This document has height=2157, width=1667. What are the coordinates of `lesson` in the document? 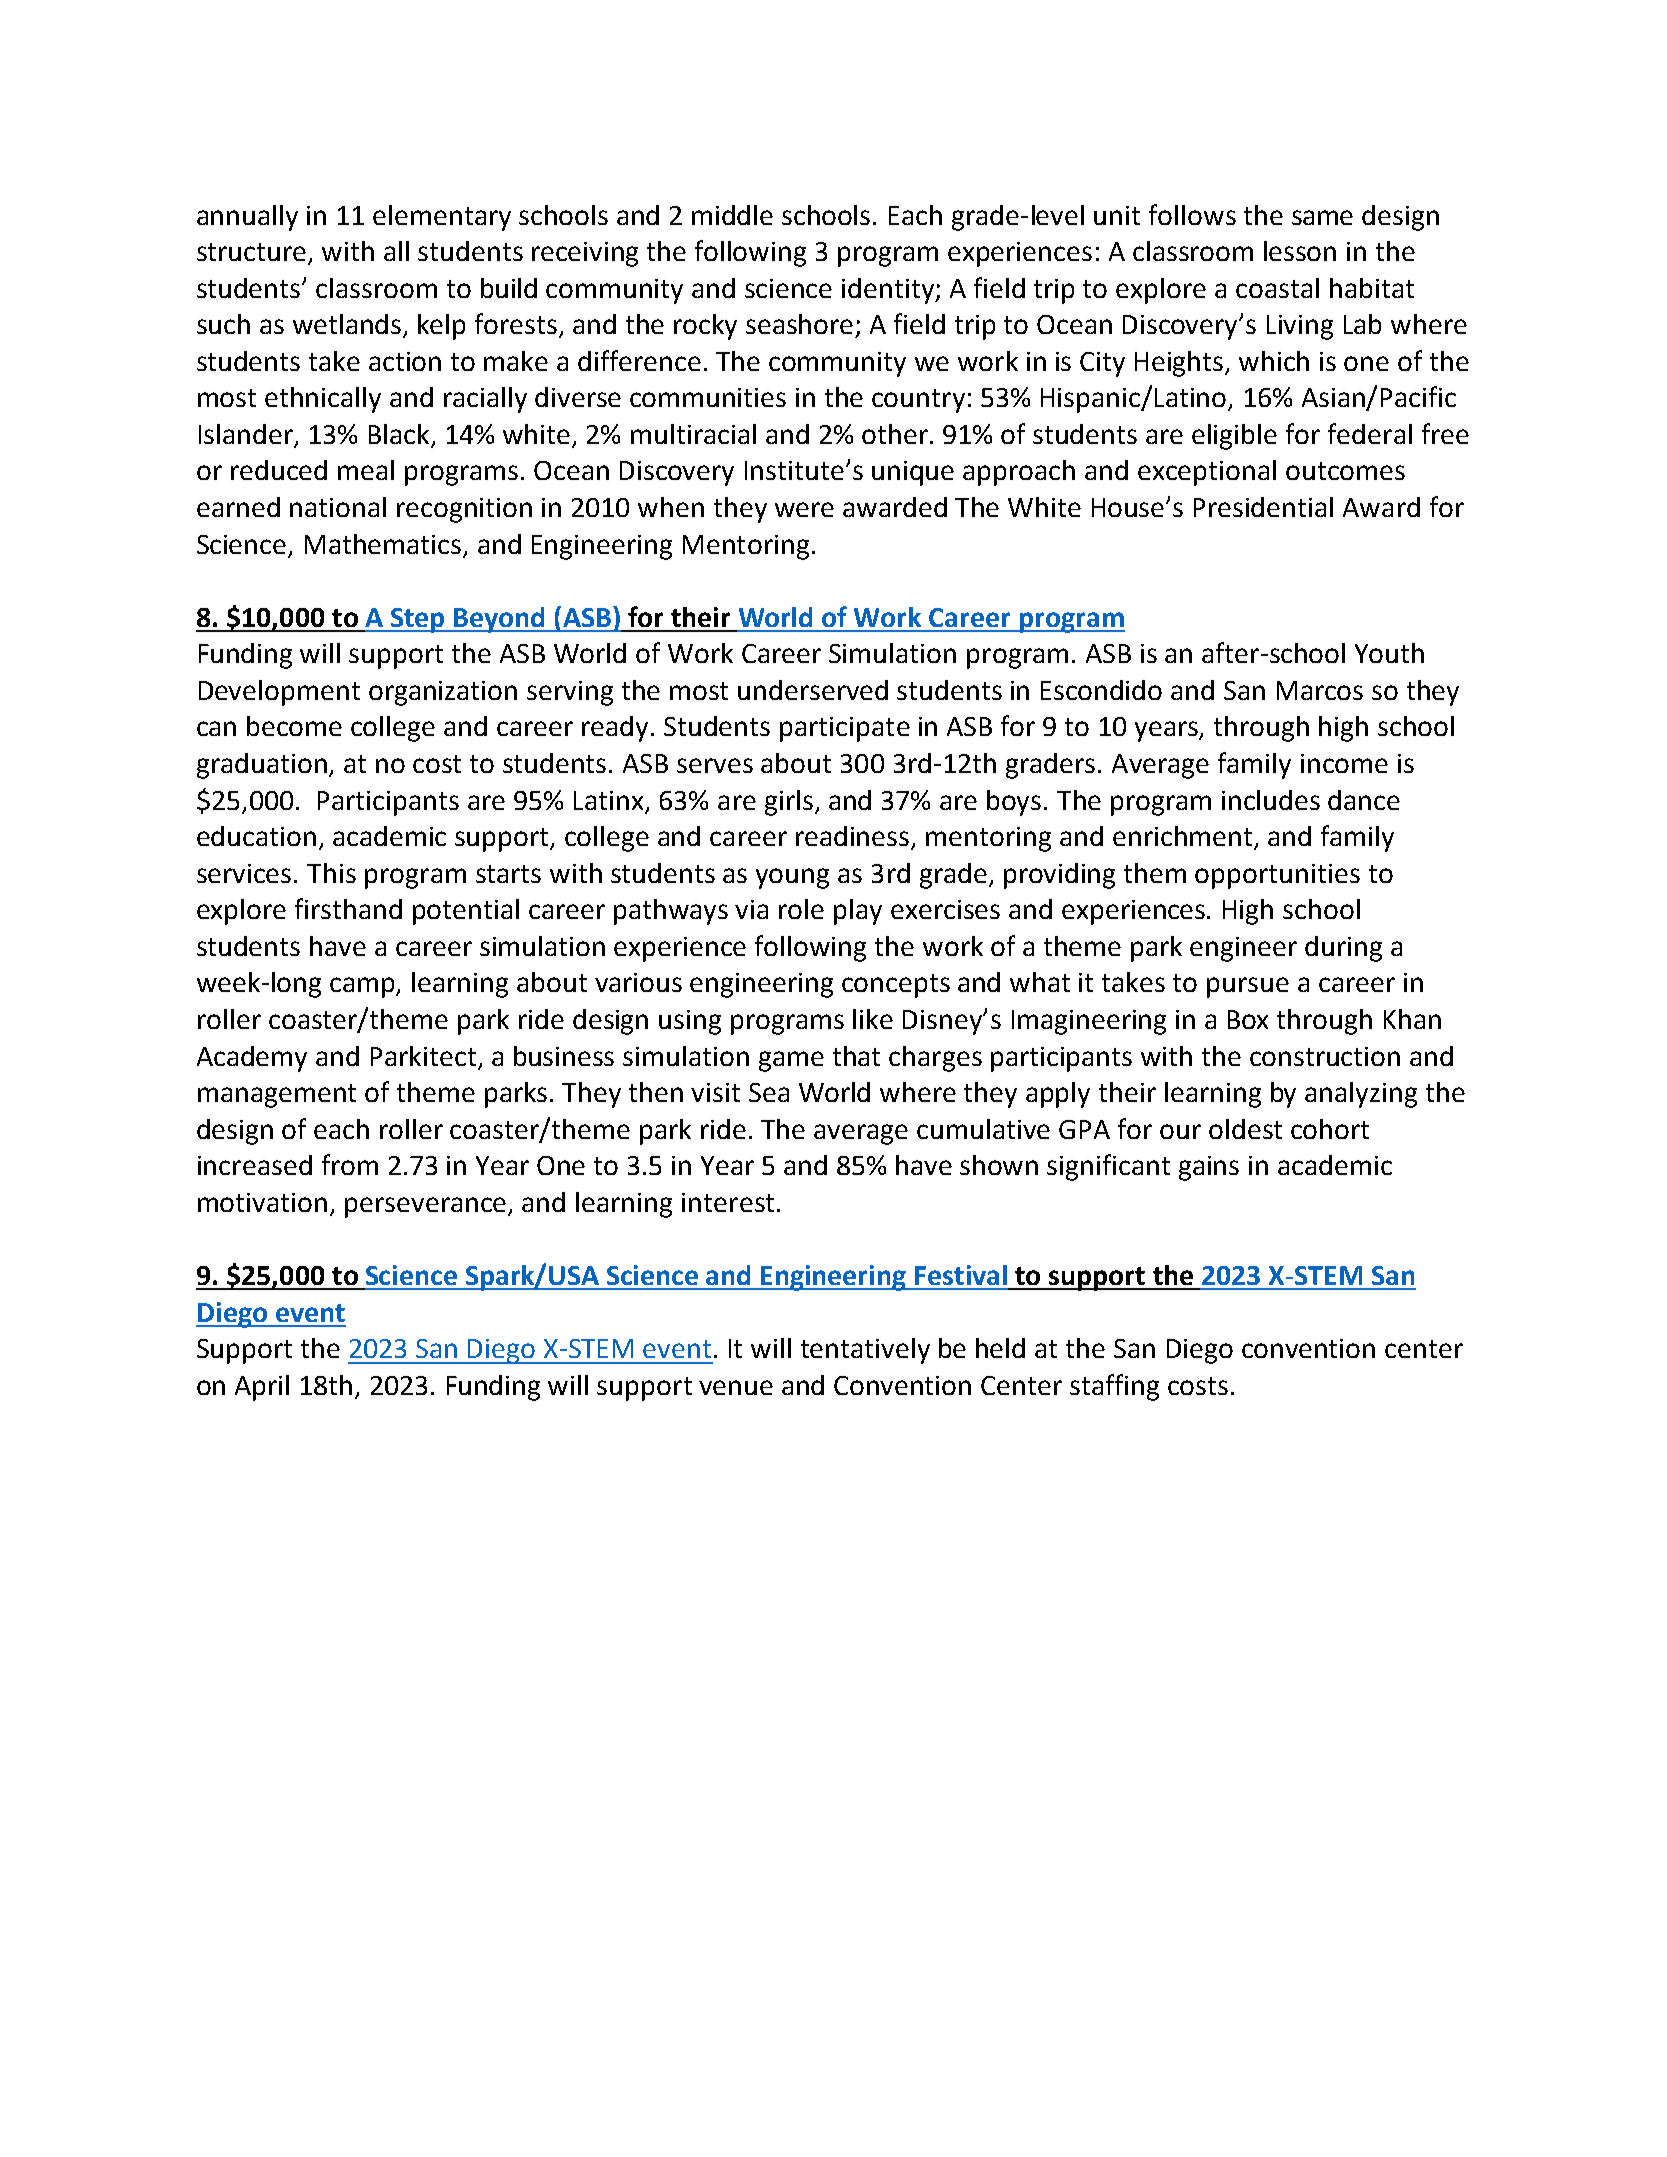 It's located at (1300, 251).
